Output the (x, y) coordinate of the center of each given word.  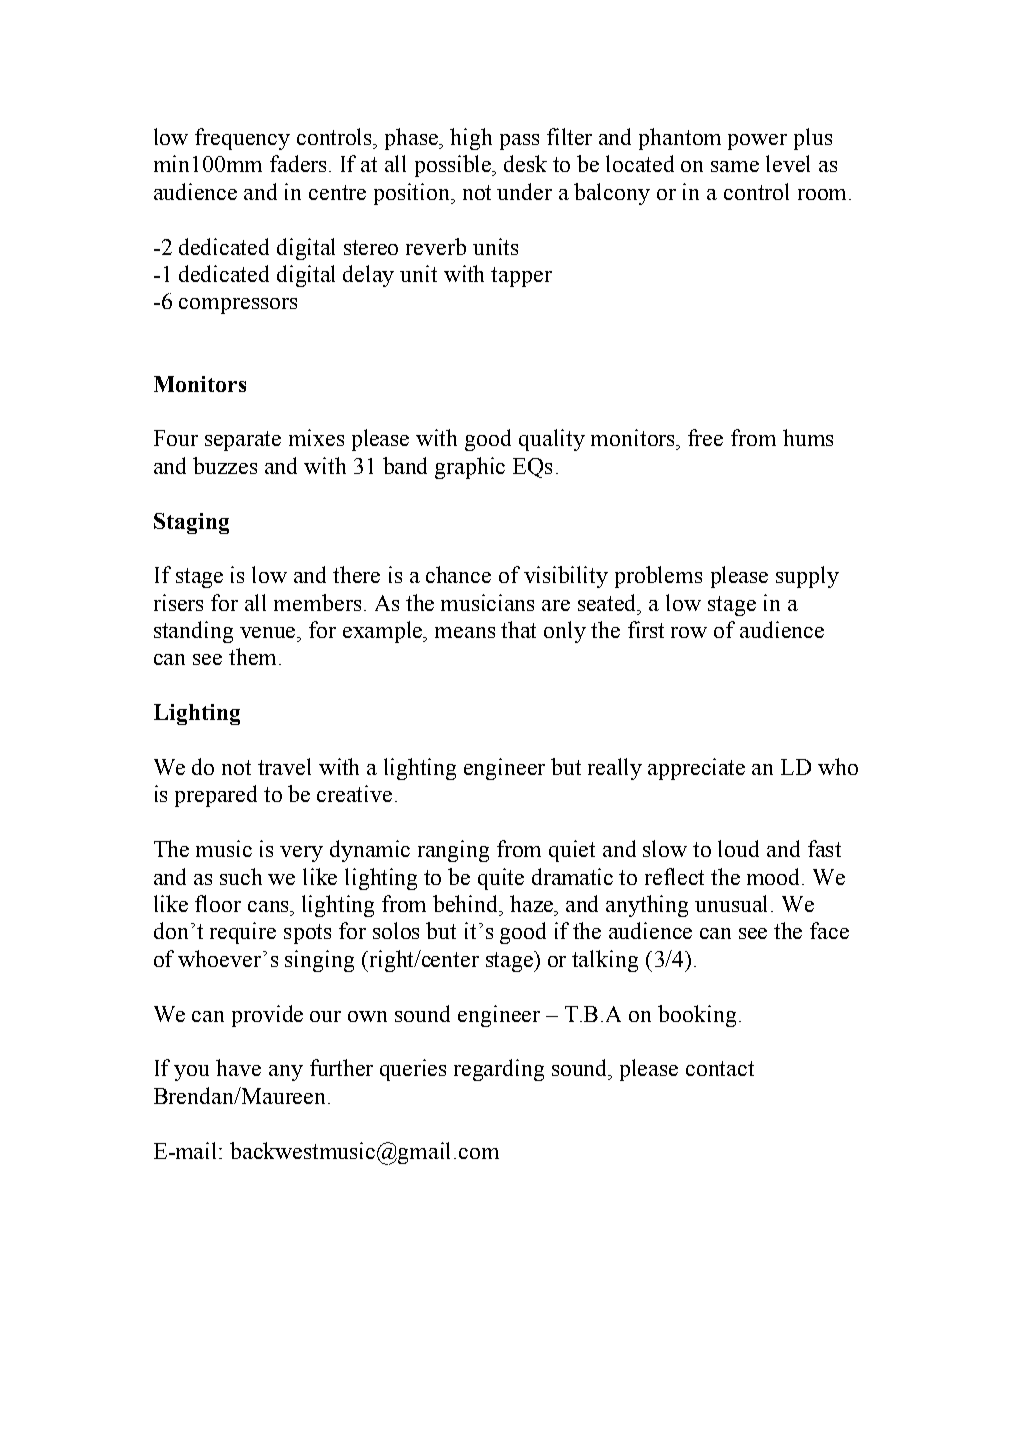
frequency (242, 139)
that (518, 629)
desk (525, 163)
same (735, 166)
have (238, 1067)
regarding (499, 1070)
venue (269, 632)
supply (807, 577)
